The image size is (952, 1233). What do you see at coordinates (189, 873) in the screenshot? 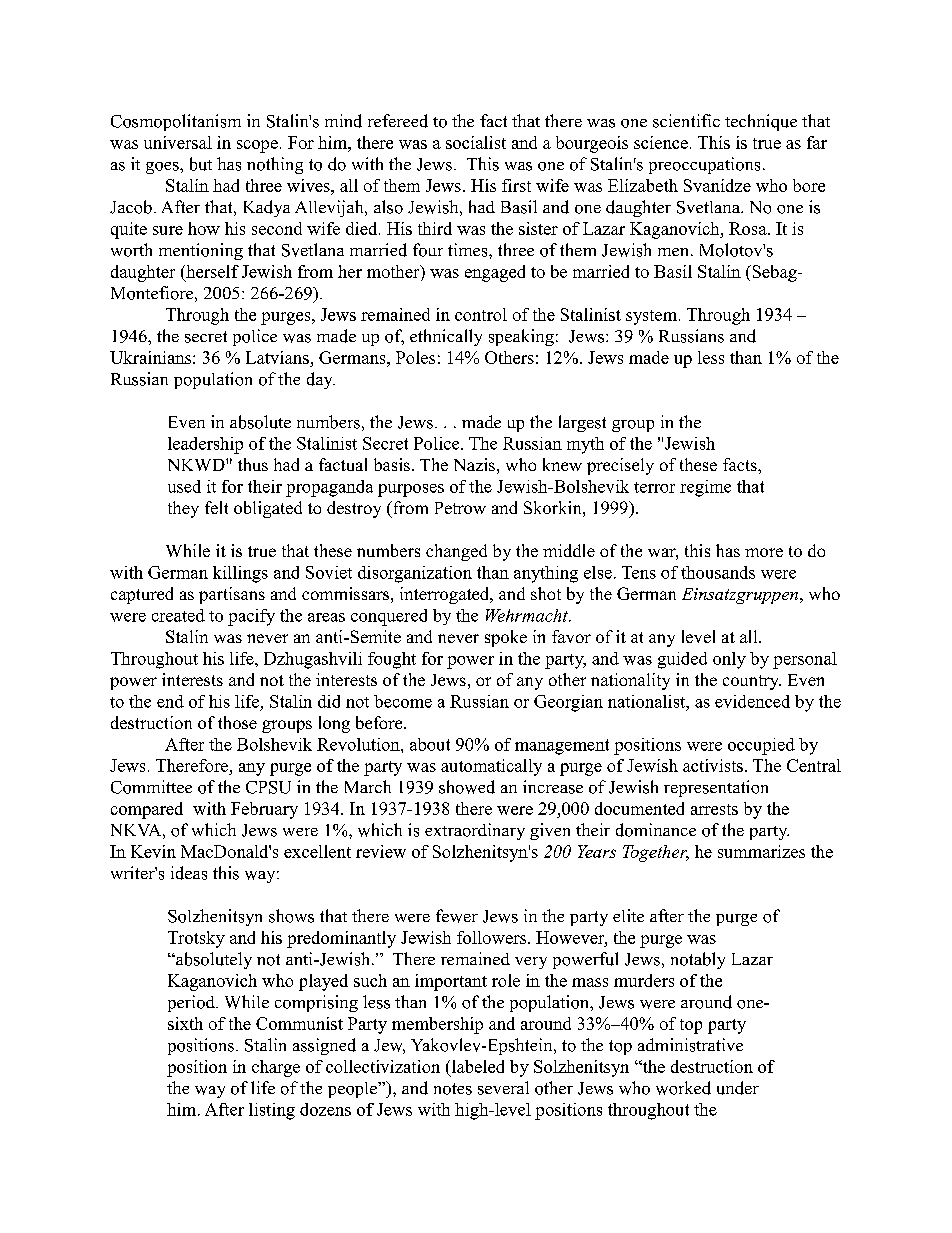
I see `ideas` at bounding box center [189, 873].
